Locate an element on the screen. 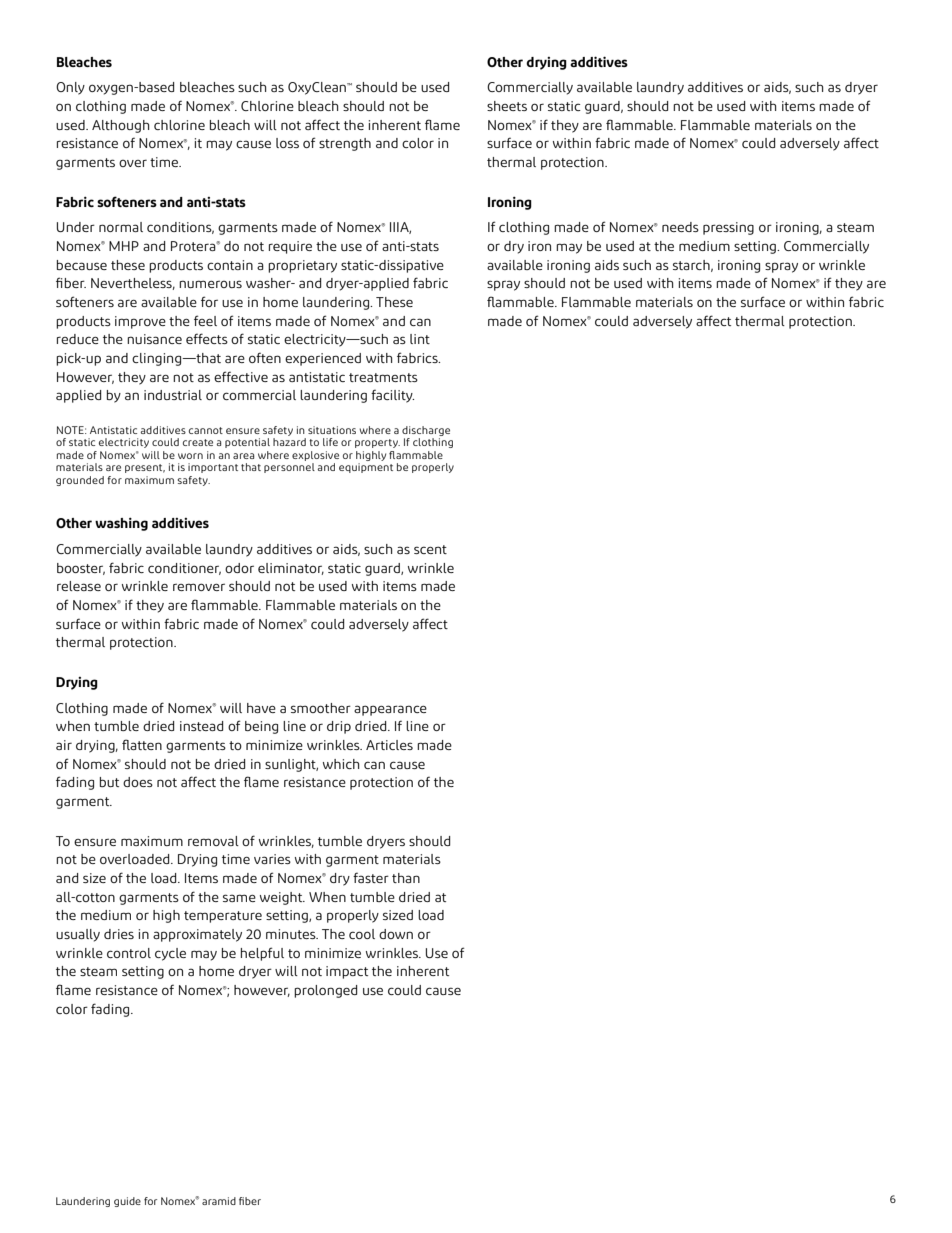 The image size is (952, 1233). strength is located at coordinates (345, 144).
